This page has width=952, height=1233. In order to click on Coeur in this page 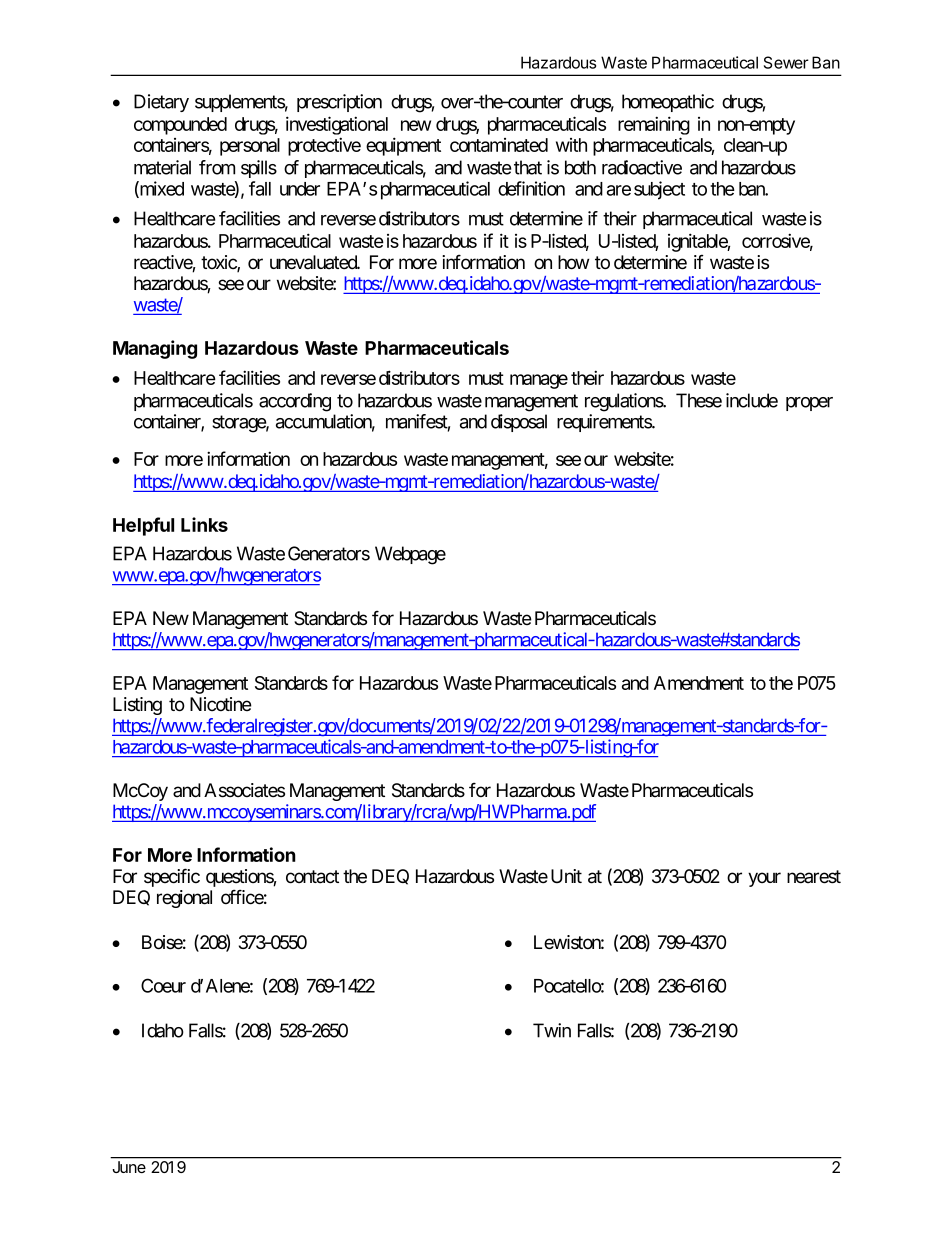, I will do `click(163, 985)`.
